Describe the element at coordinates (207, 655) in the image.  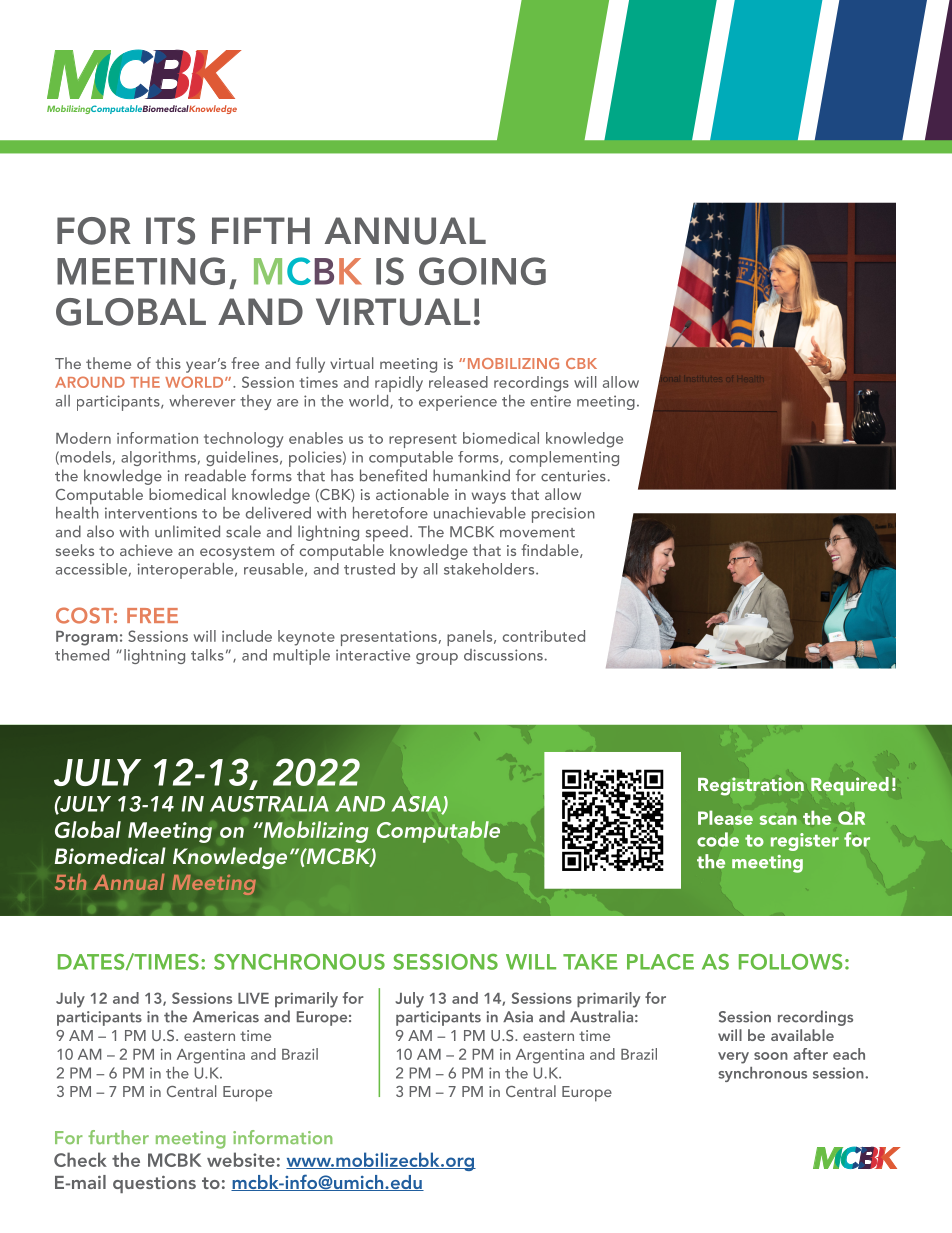
I see `talks` at that location.
